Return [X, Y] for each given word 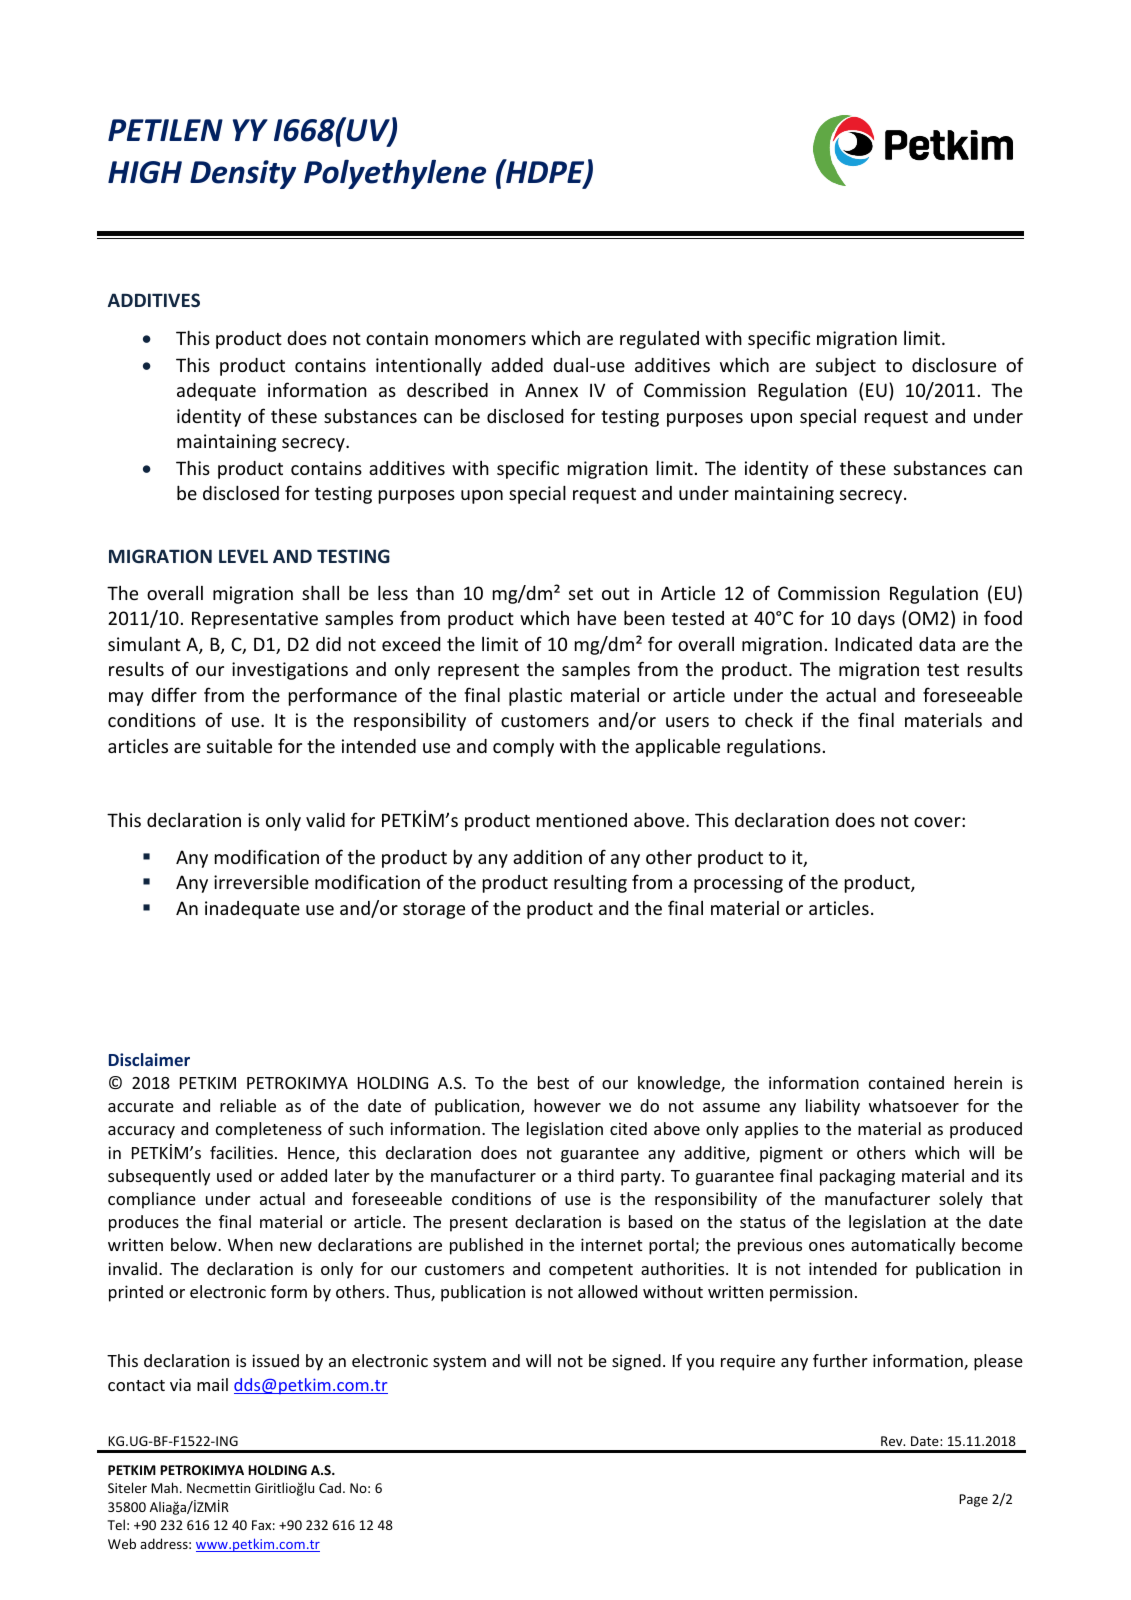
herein [978, 1082]
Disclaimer [149, 1059]
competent [591, 1271]
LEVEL [243, 556]
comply [523, 747]
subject [846, 366]
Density [243, 174]
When [250, 1244]
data [937, 644]
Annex [551, 390]
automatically [903, 1246]
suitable [239, 745]
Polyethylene [395, 174]
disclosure [954, 365]
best [553, 1082]
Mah [164, 1487]
